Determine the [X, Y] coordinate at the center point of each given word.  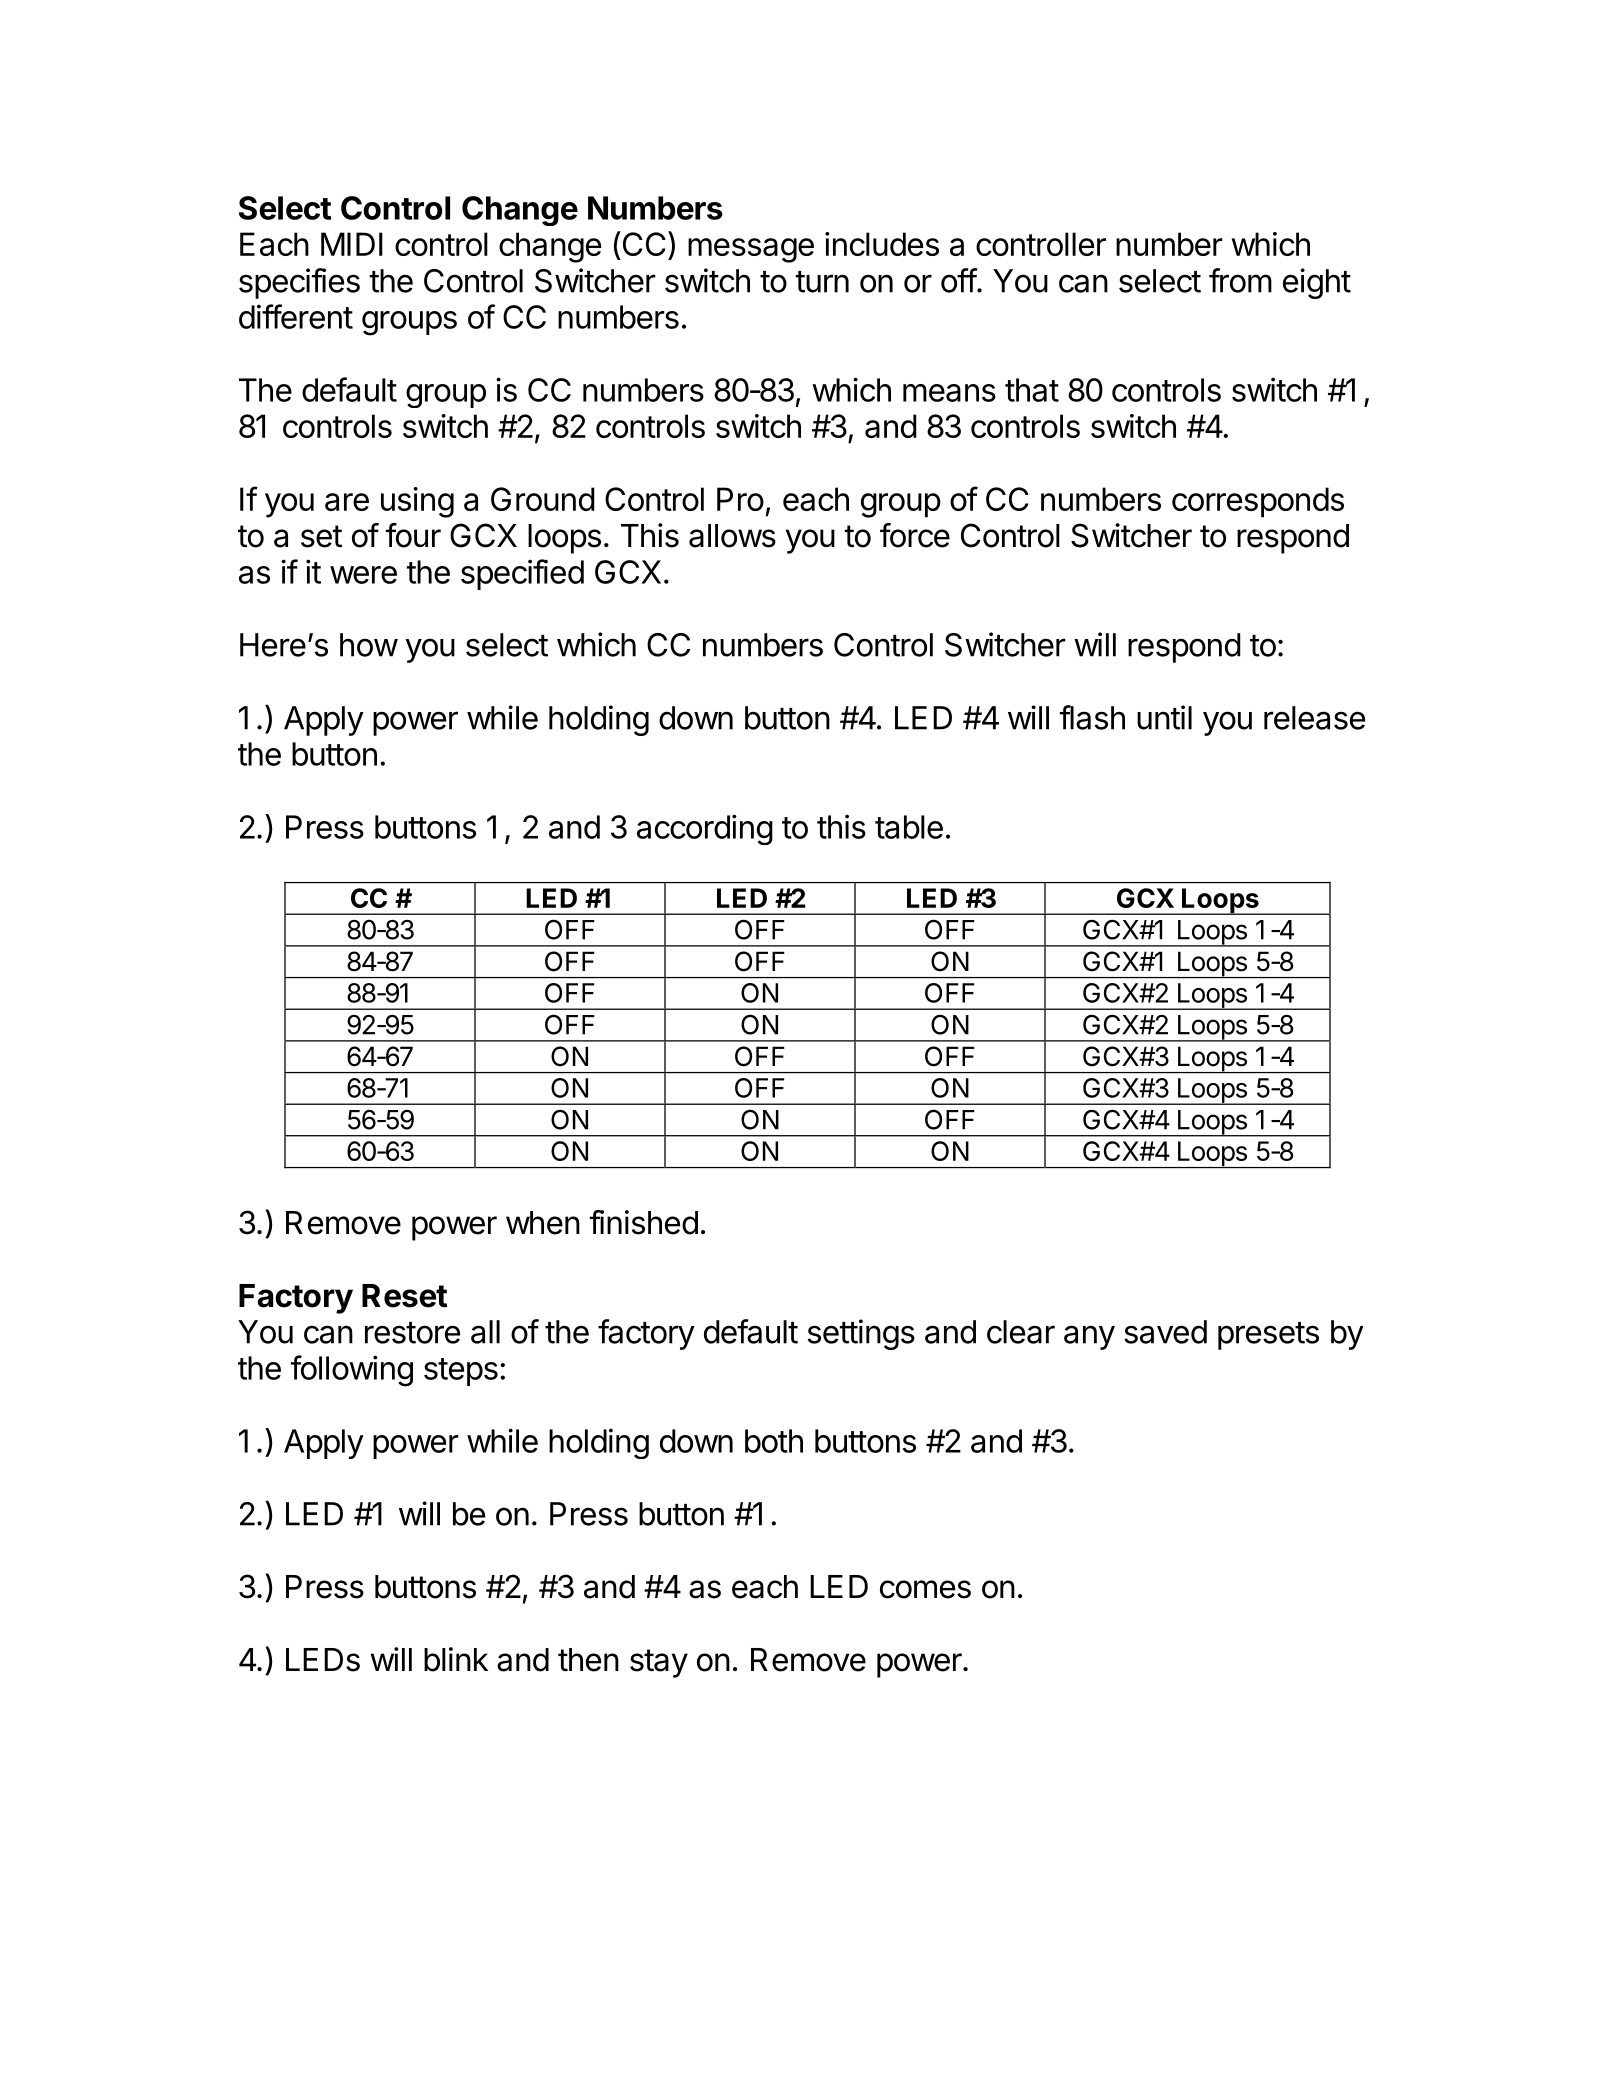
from [1240, 280]
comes [925, 1589]
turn [822, 282]
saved [1165, 1332]
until [1164, 717]
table [909, 827]
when [543, 1223]
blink [456, 1659]
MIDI [352, 244]
